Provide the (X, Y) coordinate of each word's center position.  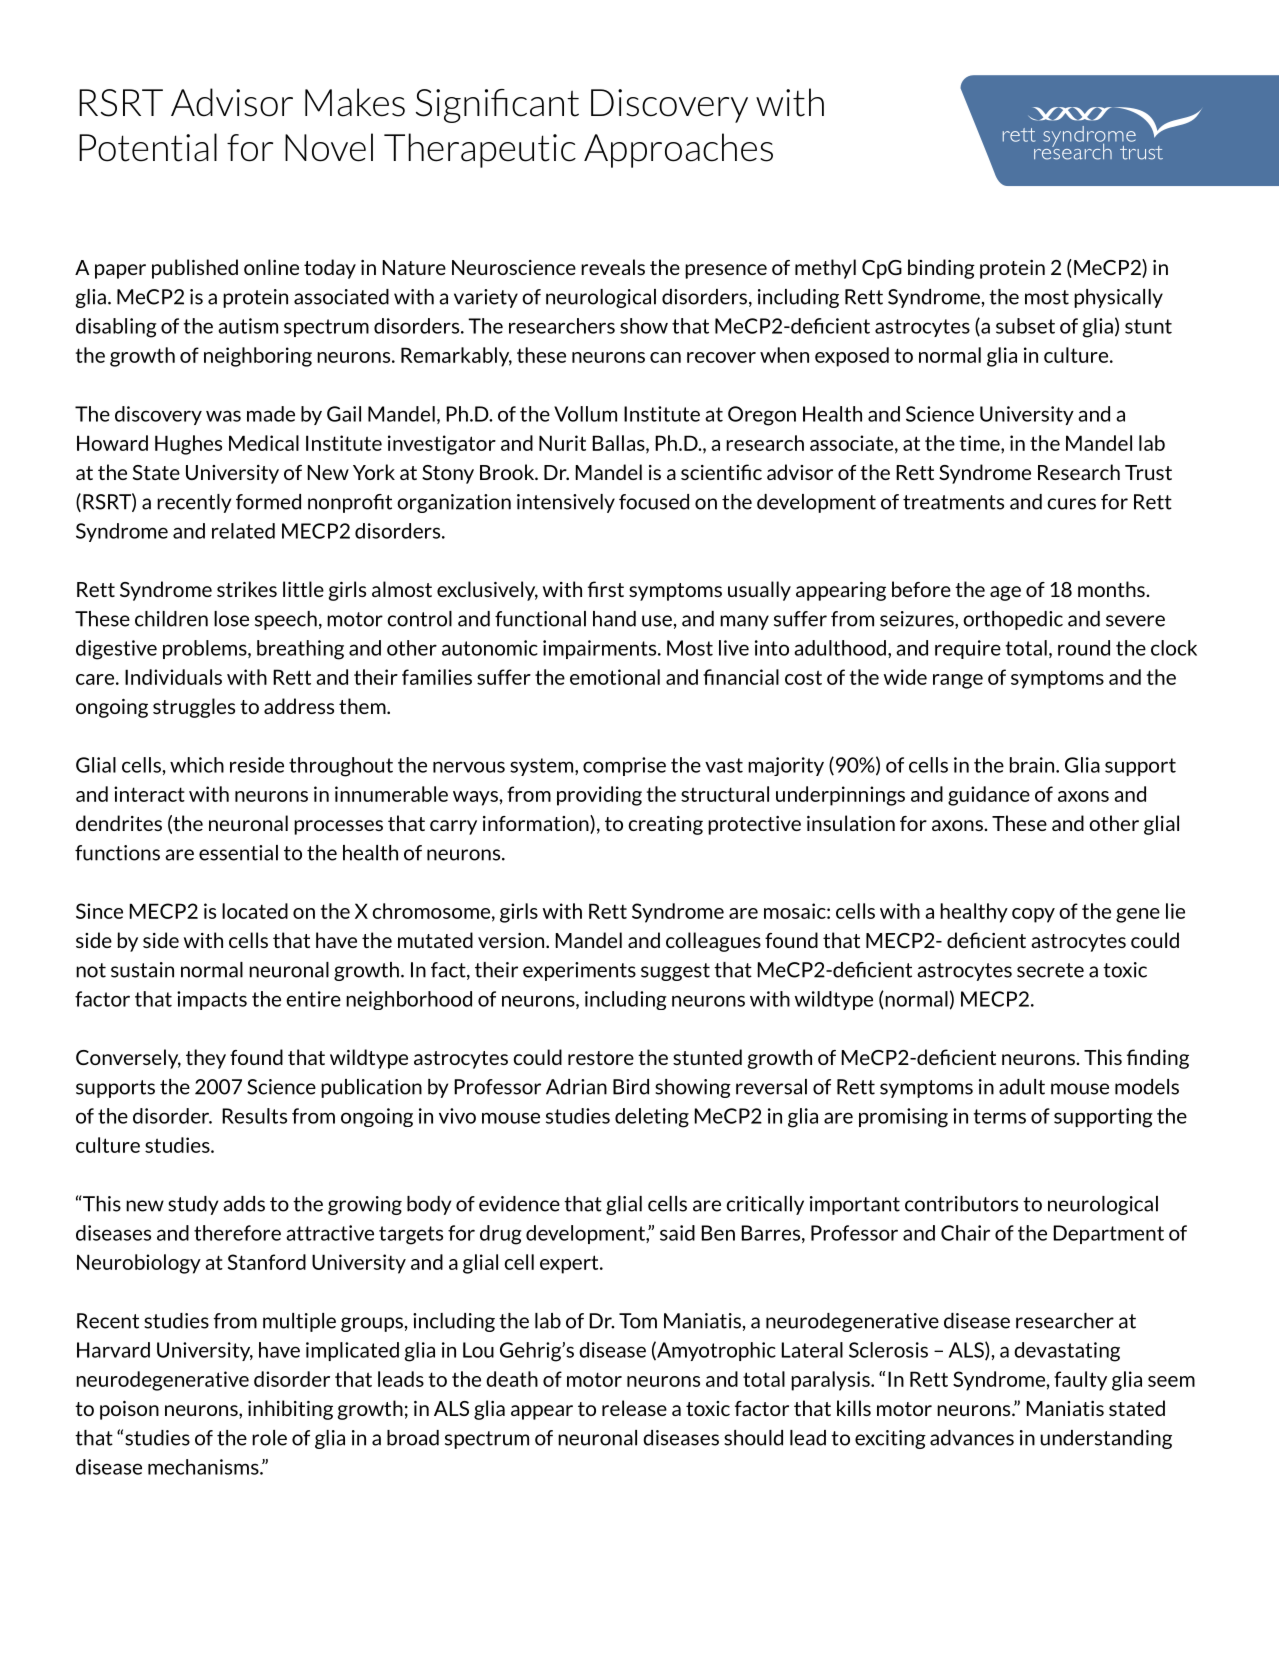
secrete (1050, 970)
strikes (247, 589)
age (1005, 593)
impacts (212, 1000)
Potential (148, 147)
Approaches (678, 150)
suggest (675, 972)
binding (941, 269)
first (606, 589)
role (269, 1438)
